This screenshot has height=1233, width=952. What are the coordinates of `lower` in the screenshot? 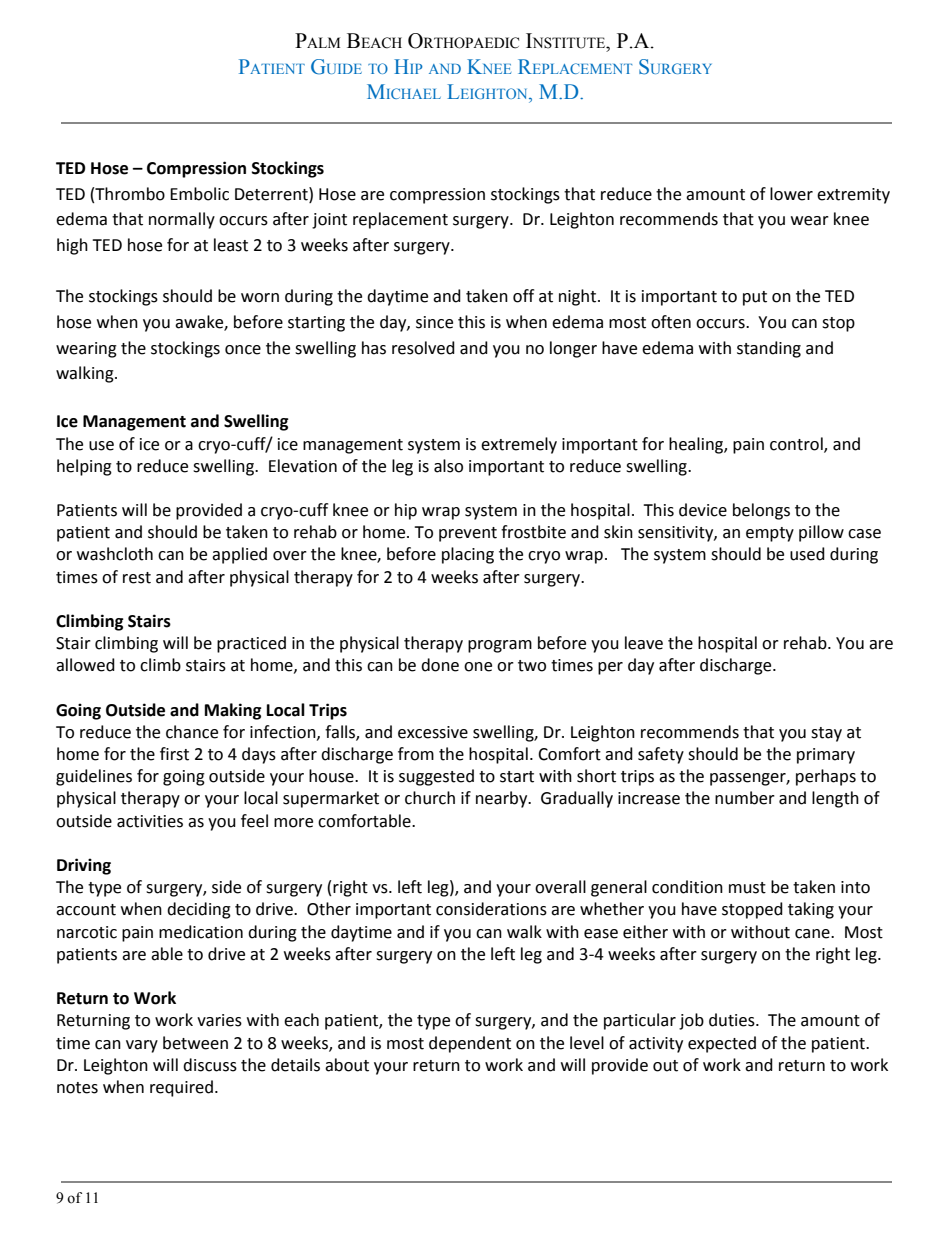 It's located at (791, 194).
